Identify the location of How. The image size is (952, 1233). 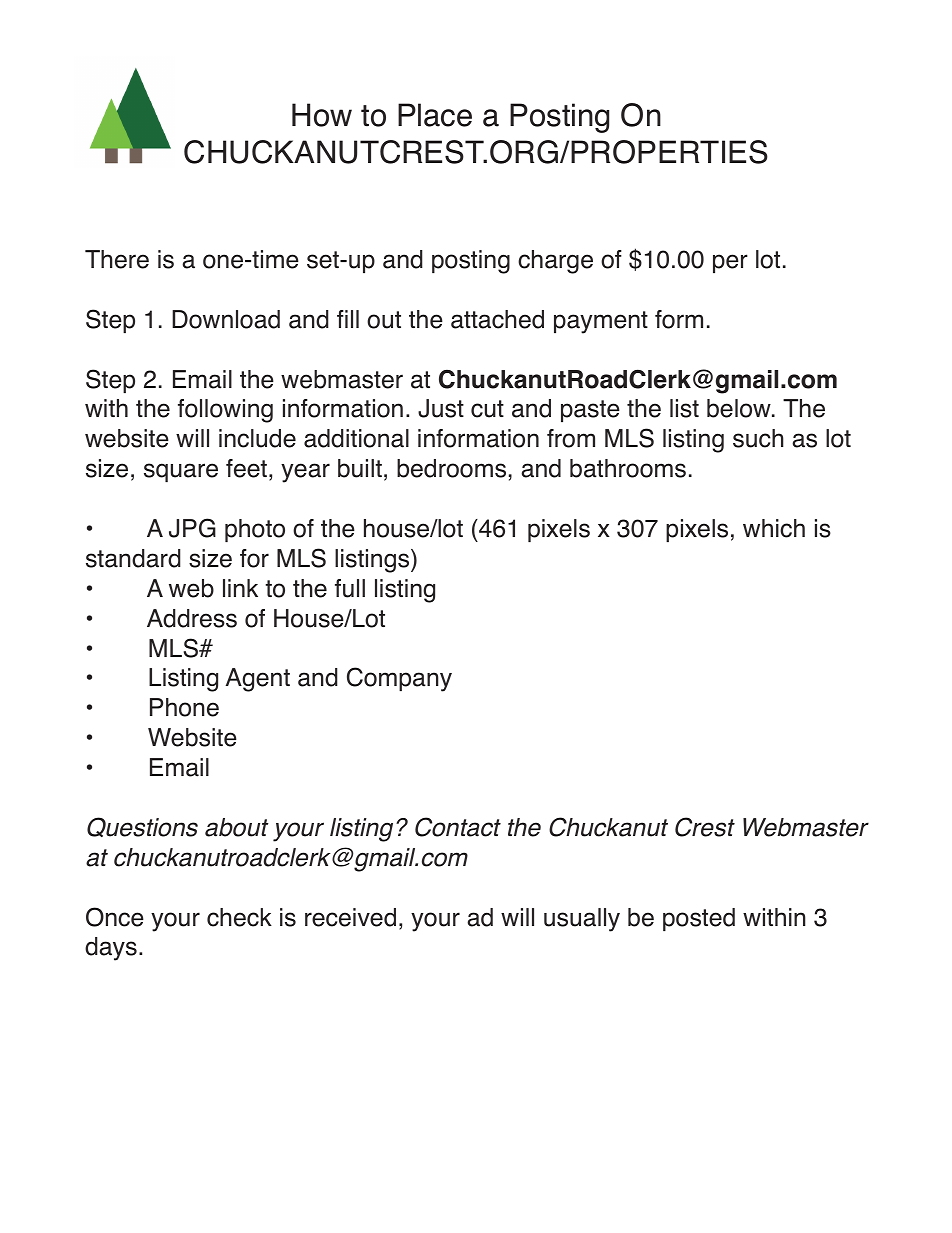
(322, 115).
